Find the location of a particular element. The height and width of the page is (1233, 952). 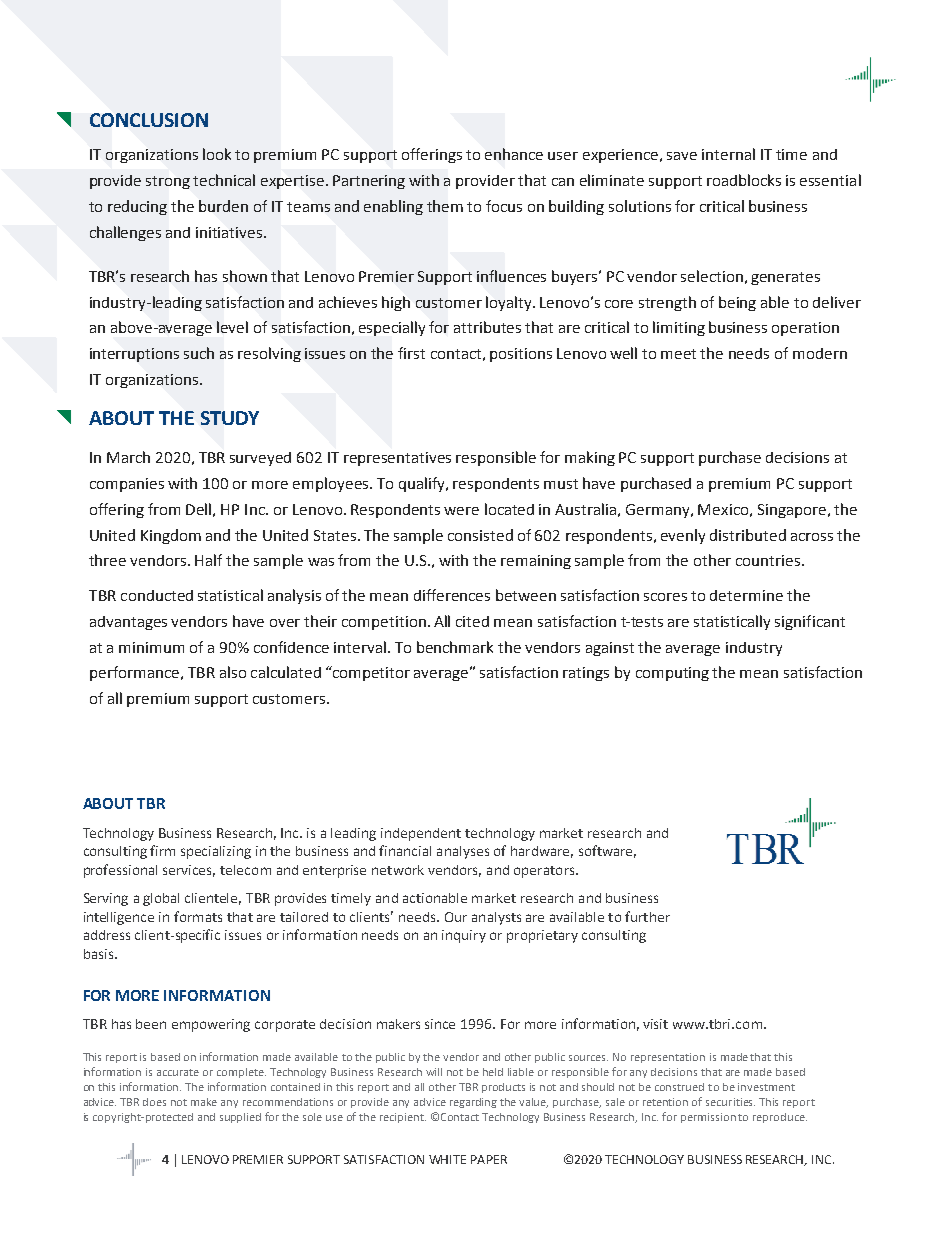

internal is located at coordinates (728, 154).
